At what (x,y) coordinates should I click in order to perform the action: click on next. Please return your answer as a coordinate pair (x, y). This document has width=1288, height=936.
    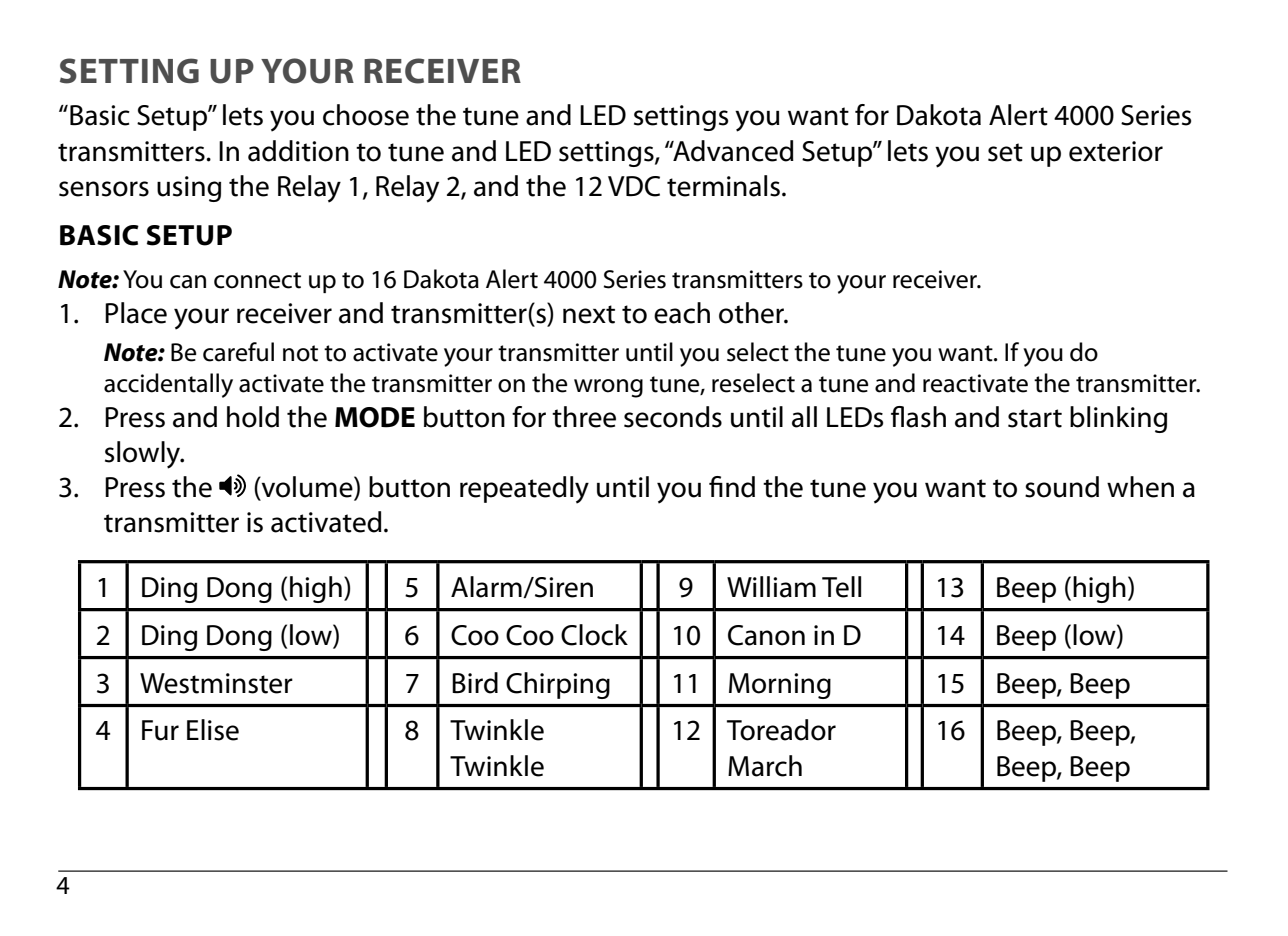
    Looking at the image, I should click on (589, 314).
